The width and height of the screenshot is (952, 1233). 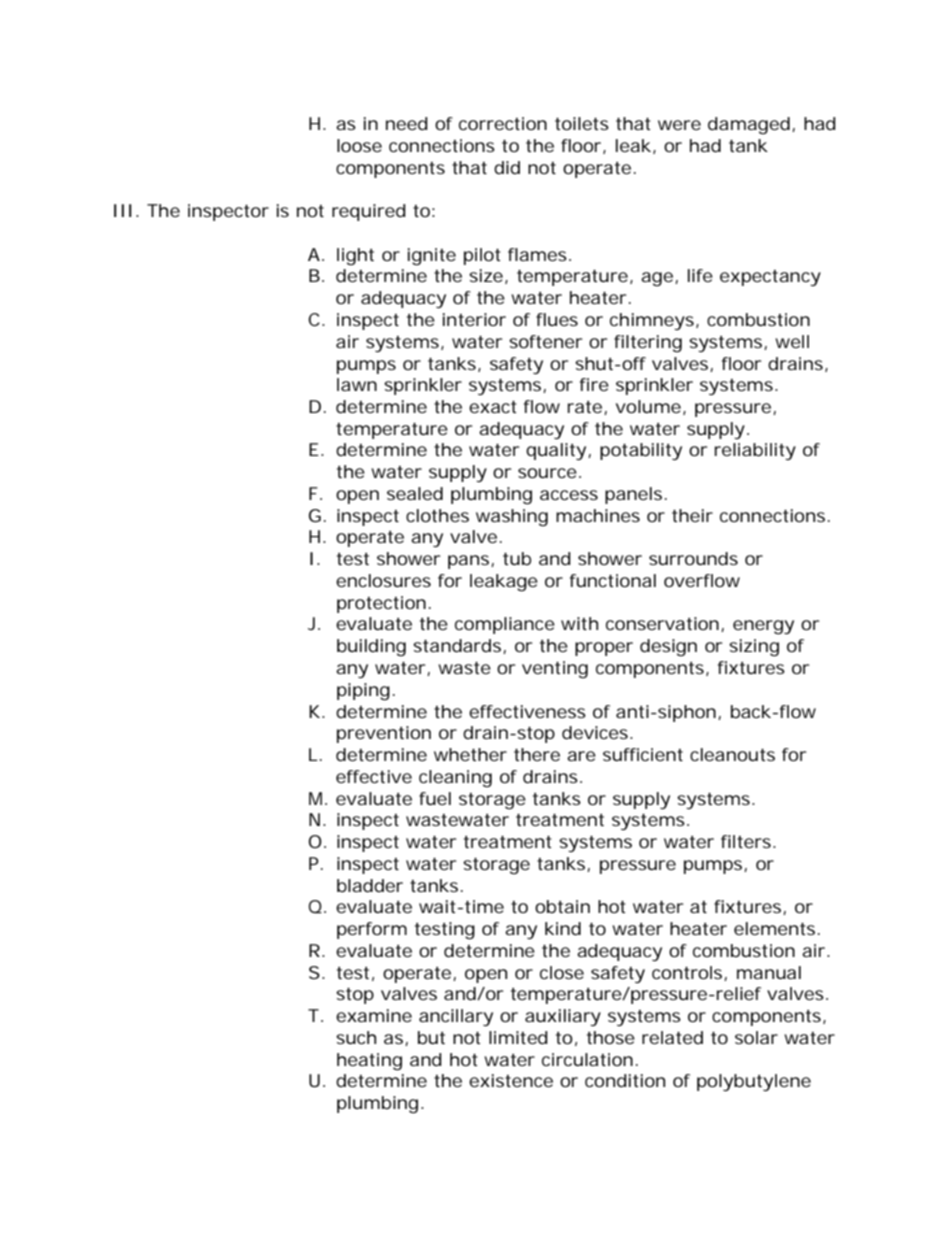 What do you see at coordinates (356, 1037) in the screenshot?
I see `such` at bounding box center [356, 1037].
